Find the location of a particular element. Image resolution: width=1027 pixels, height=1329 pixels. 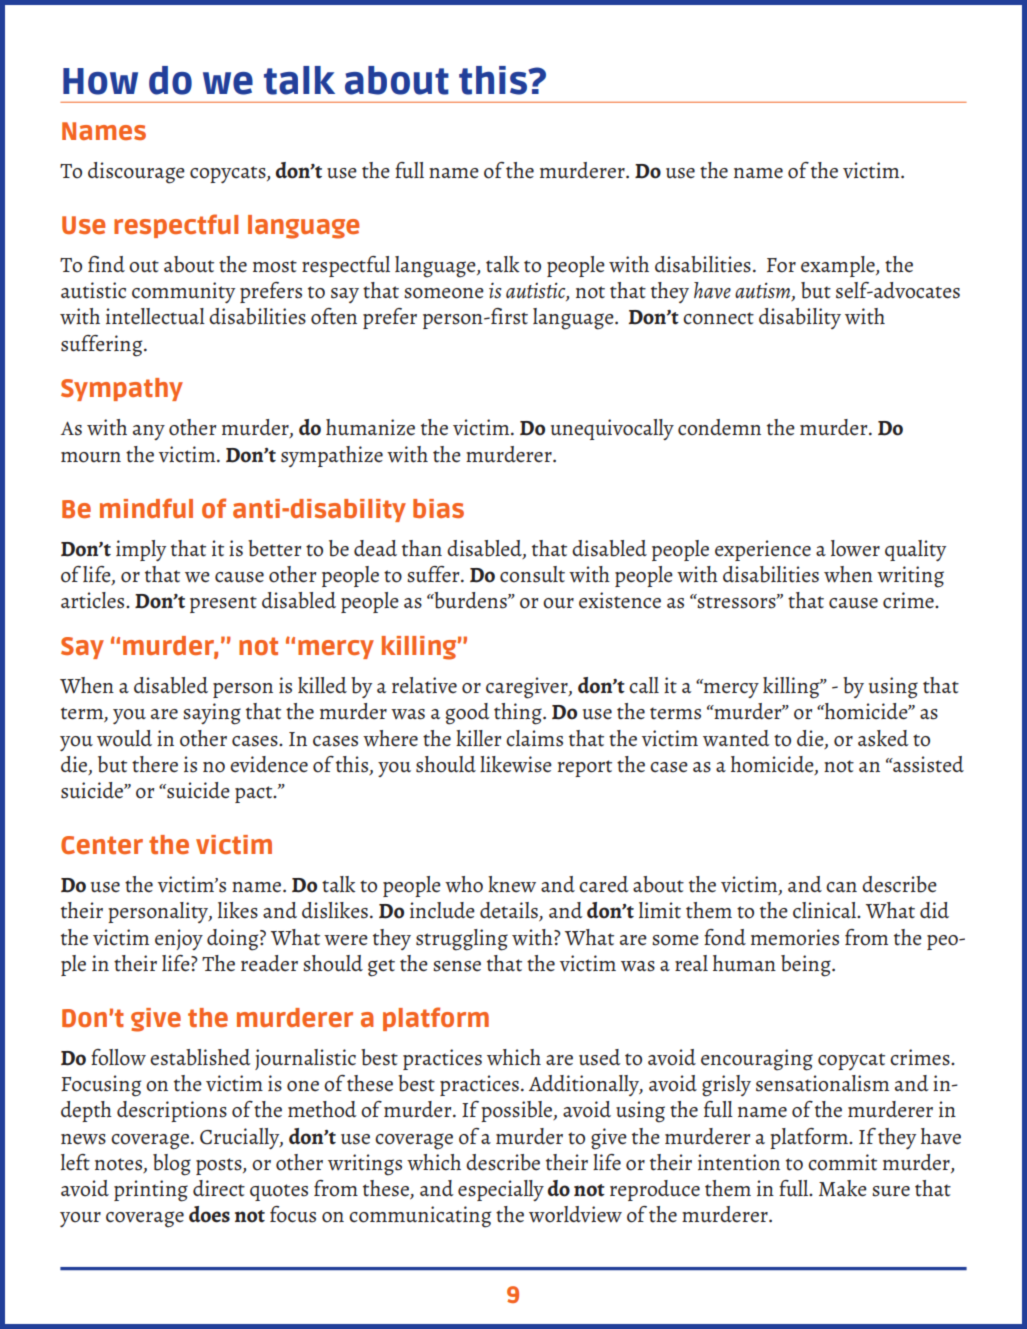

especially is located at coordinates (501, 1190).
